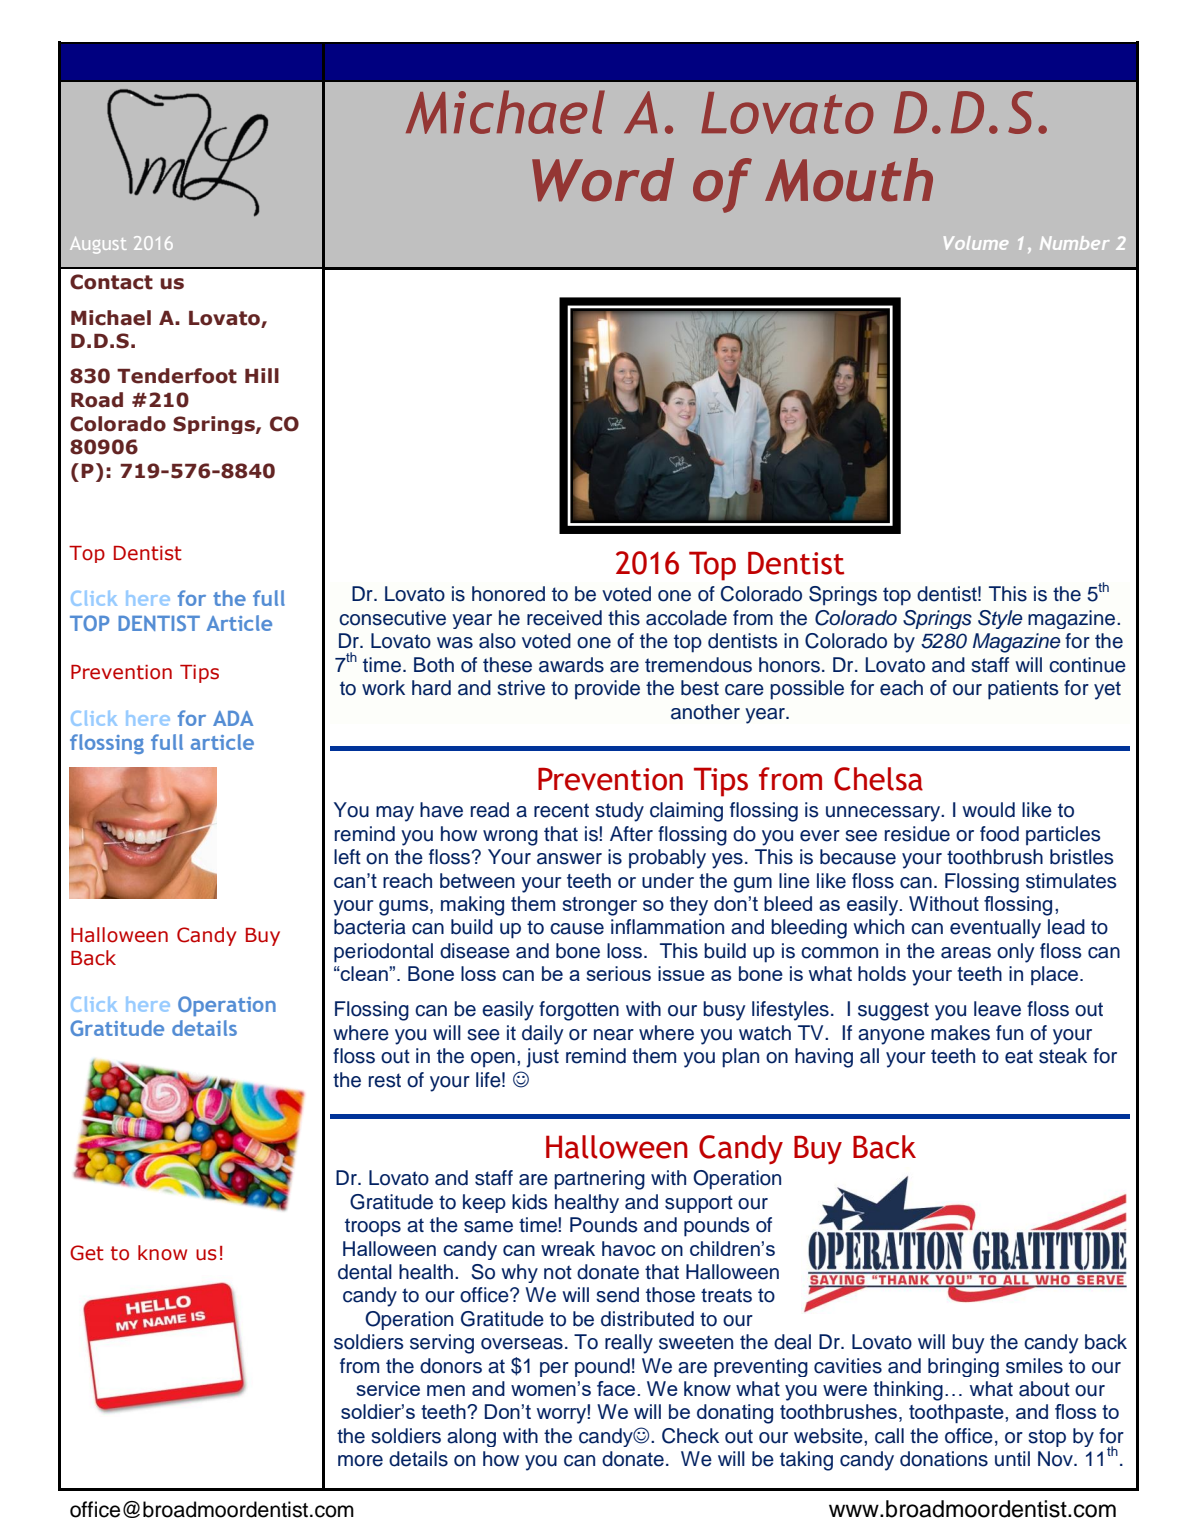 This image has width=1187, height=1536. I want to click on would, so click(988, 810).
